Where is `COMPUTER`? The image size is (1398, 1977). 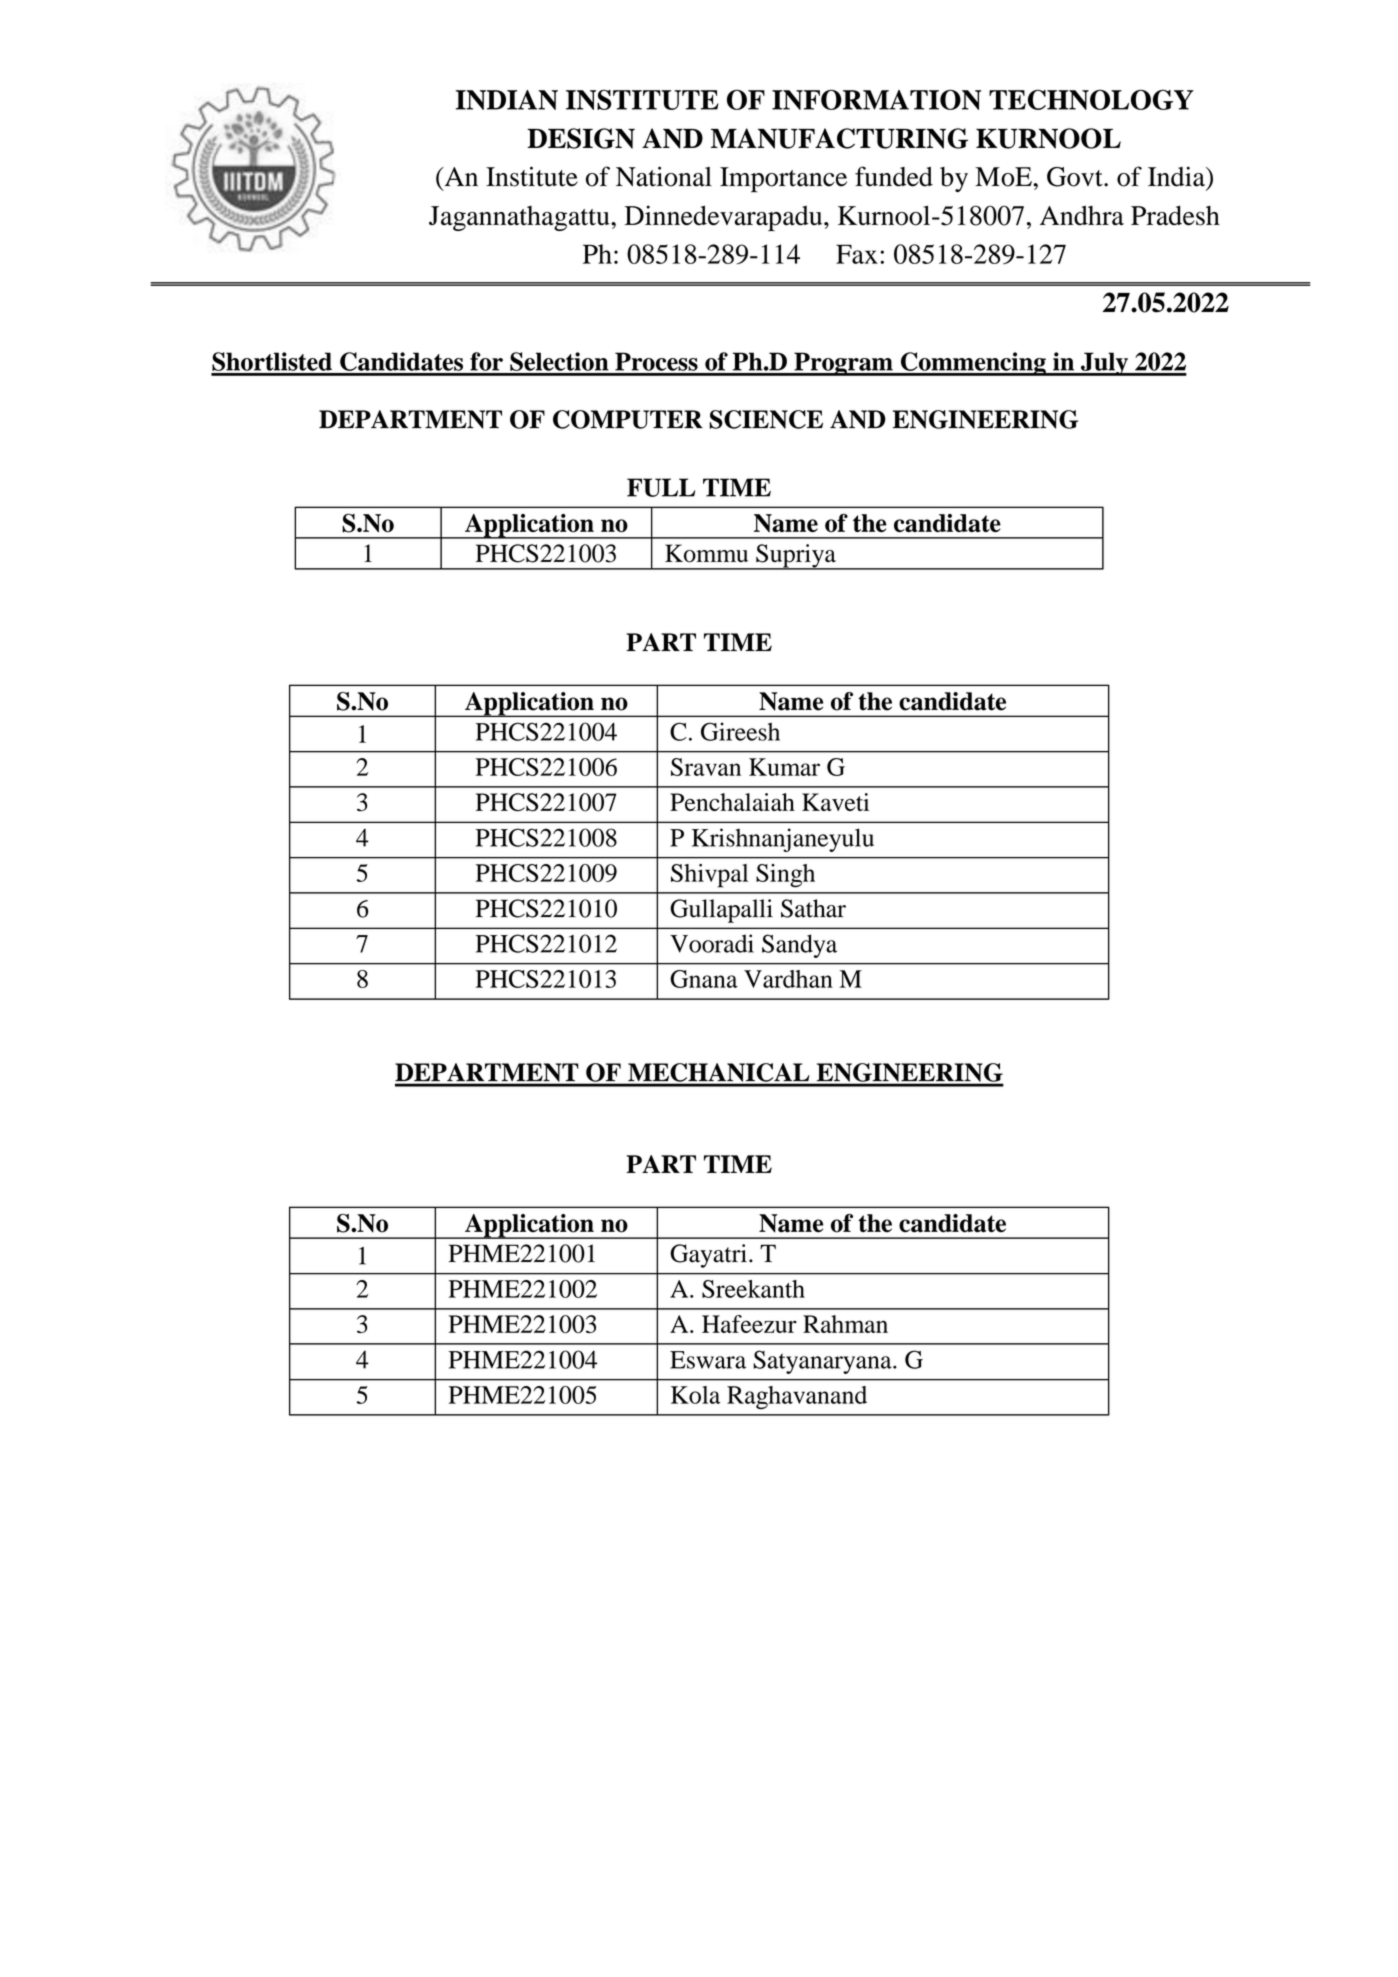
COMPUTER is located at coordinates (628, 419).
